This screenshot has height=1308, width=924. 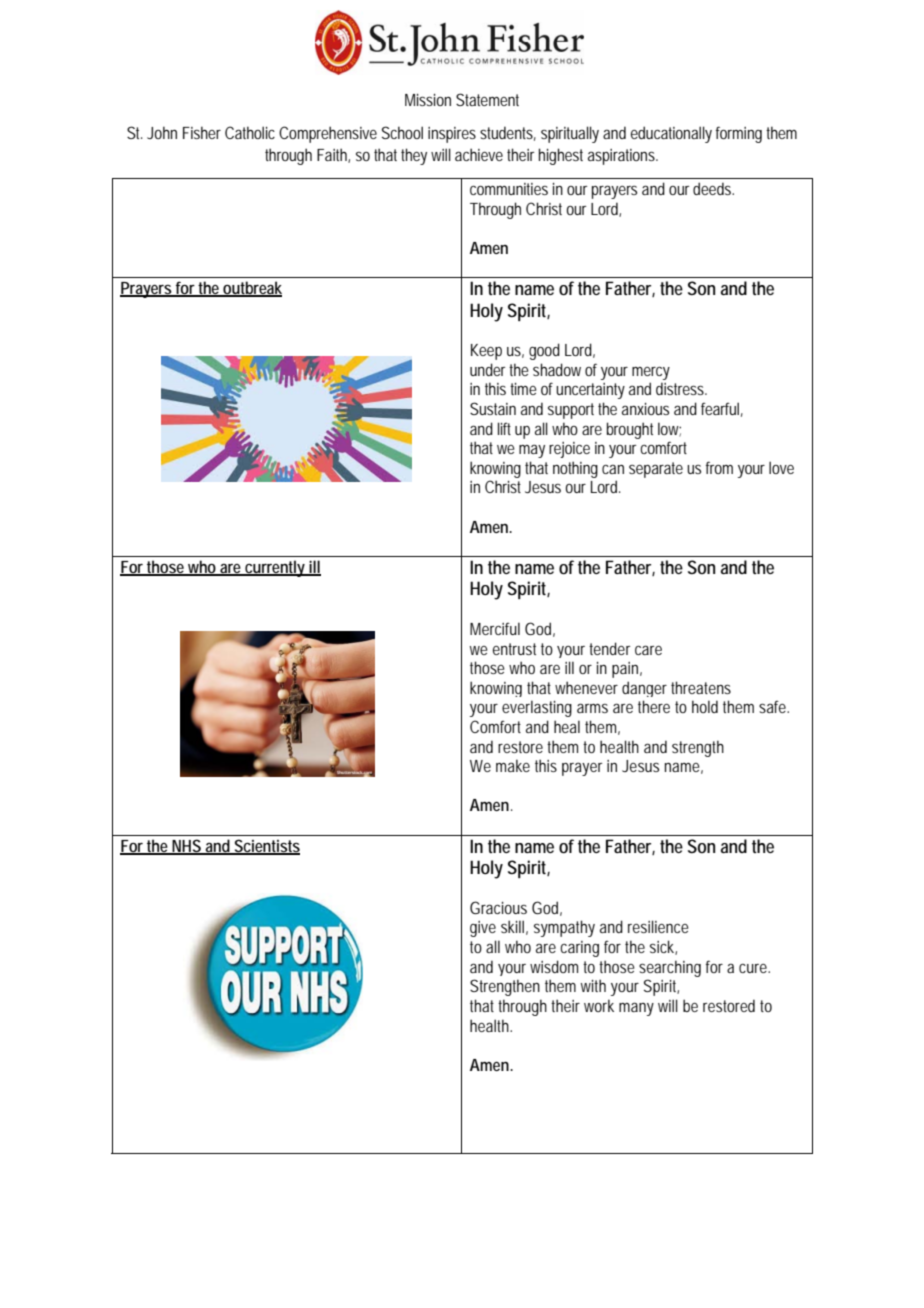 I want to click on wisdom, so click(x=554, y=966).
